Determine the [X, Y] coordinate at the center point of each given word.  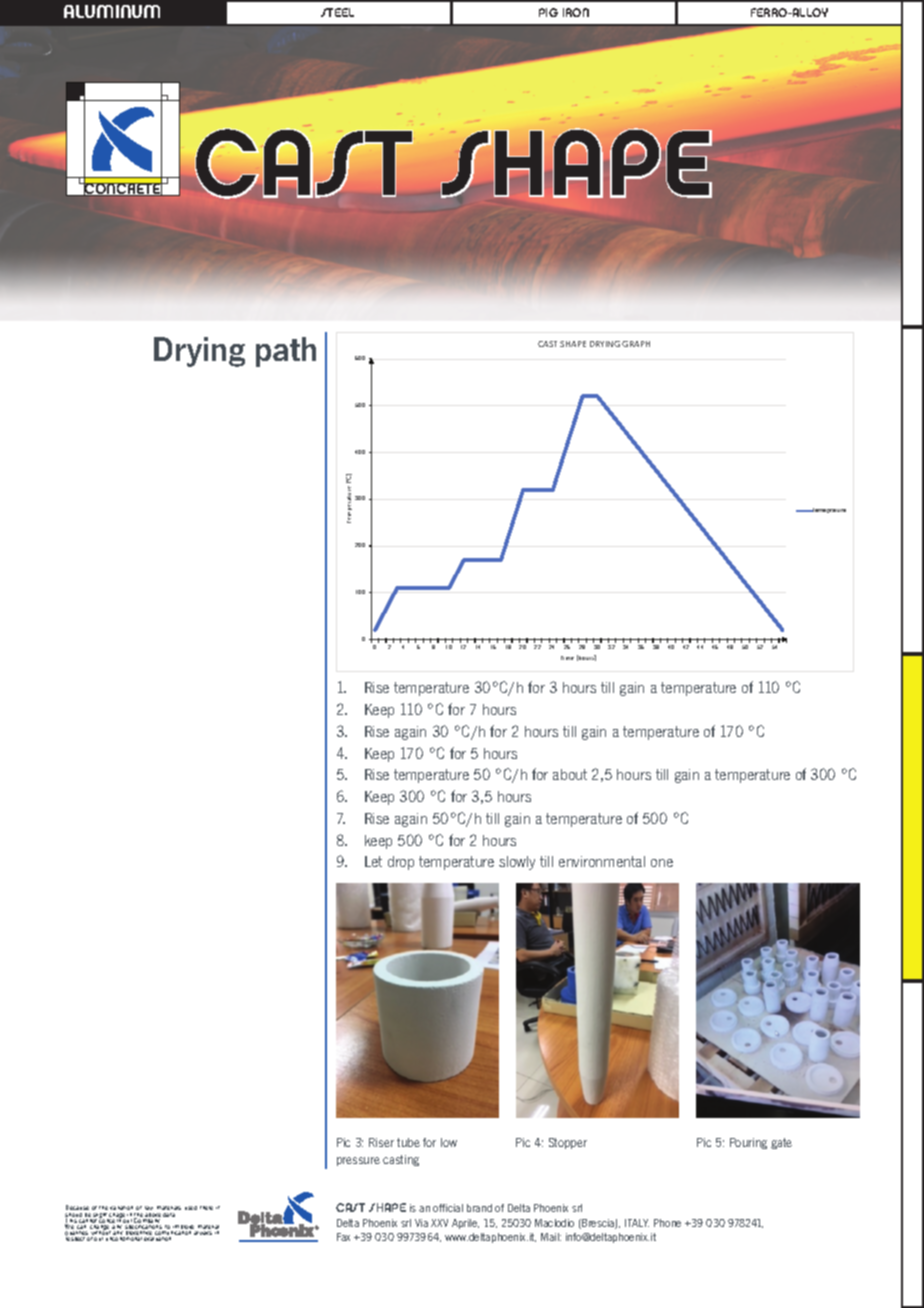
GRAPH [636, 344]
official [448, 1208]
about [570, 774]
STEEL [337, 12]
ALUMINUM [112, 11]
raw [149, 1208]
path [286, 352]
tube [408, 1142]
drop [401, 863]
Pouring [748, 1143]
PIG [548, 12]
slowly [517, 863]
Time [567, 658]
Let [373, 861]
